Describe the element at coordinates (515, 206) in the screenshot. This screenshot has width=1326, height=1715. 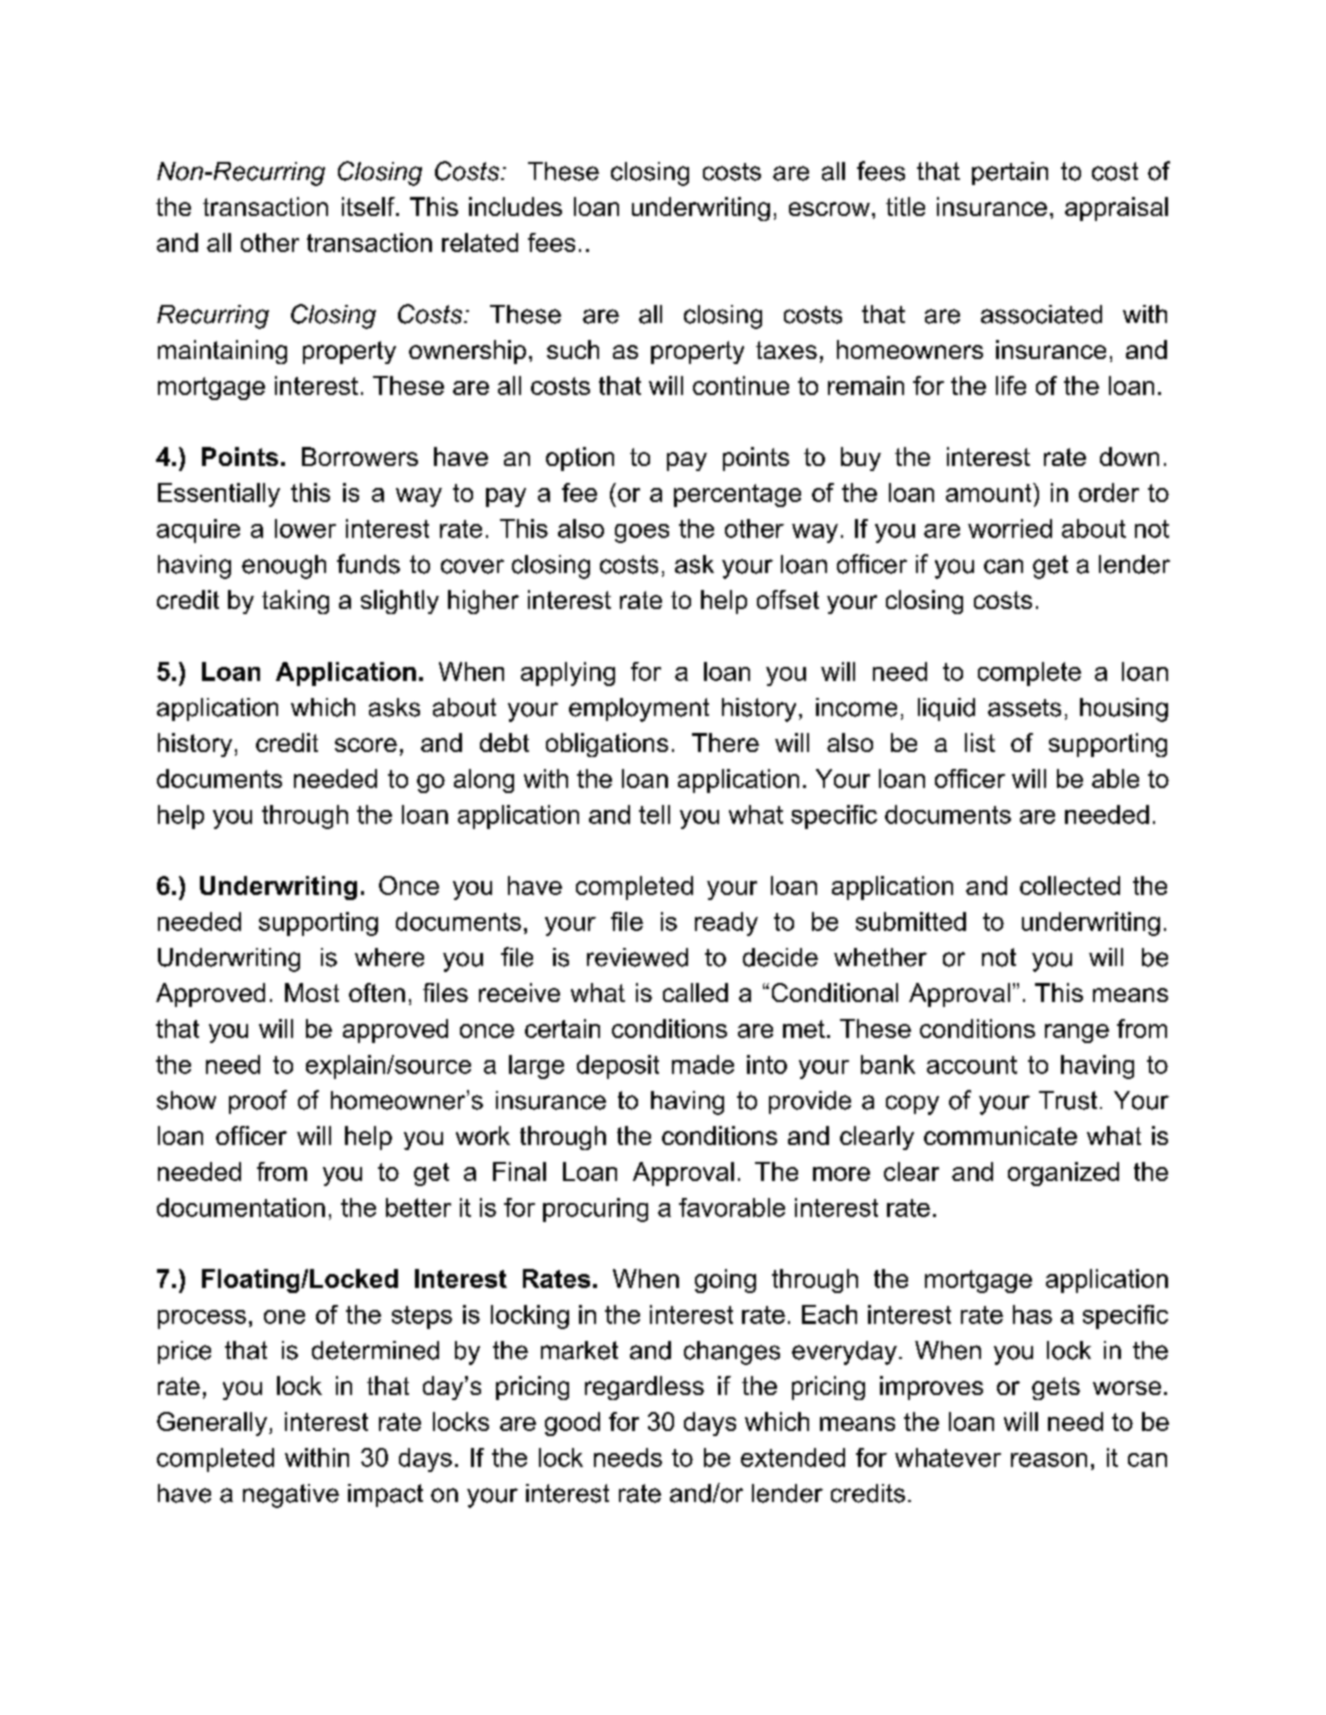
I see `includes` at that location.
